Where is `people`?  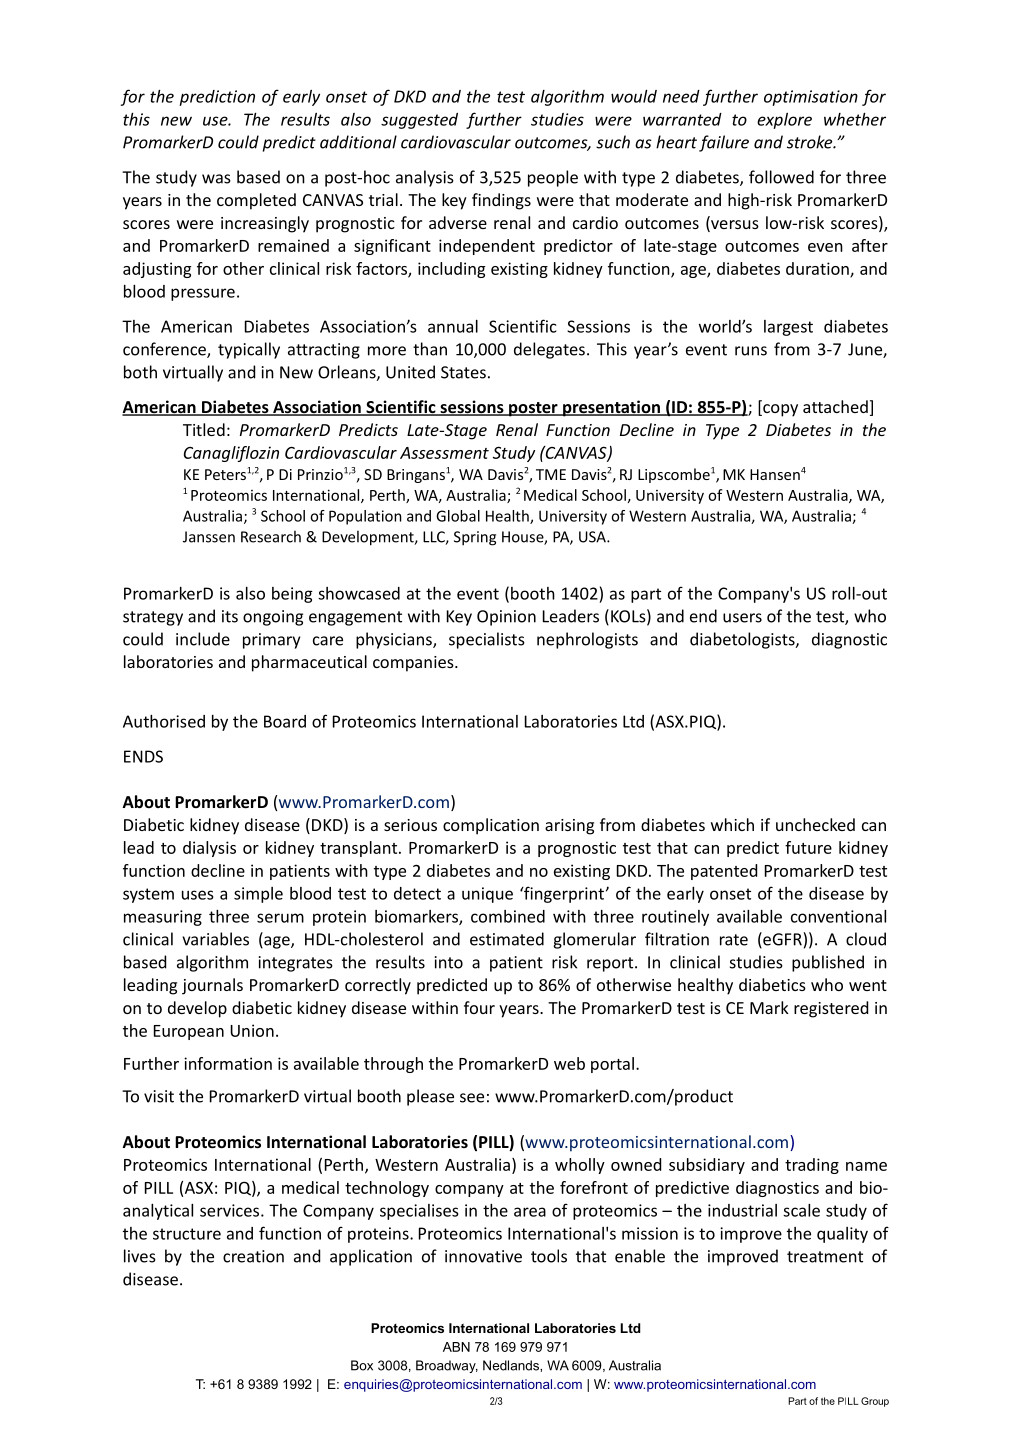
people is located at coordinates (553, 178).
